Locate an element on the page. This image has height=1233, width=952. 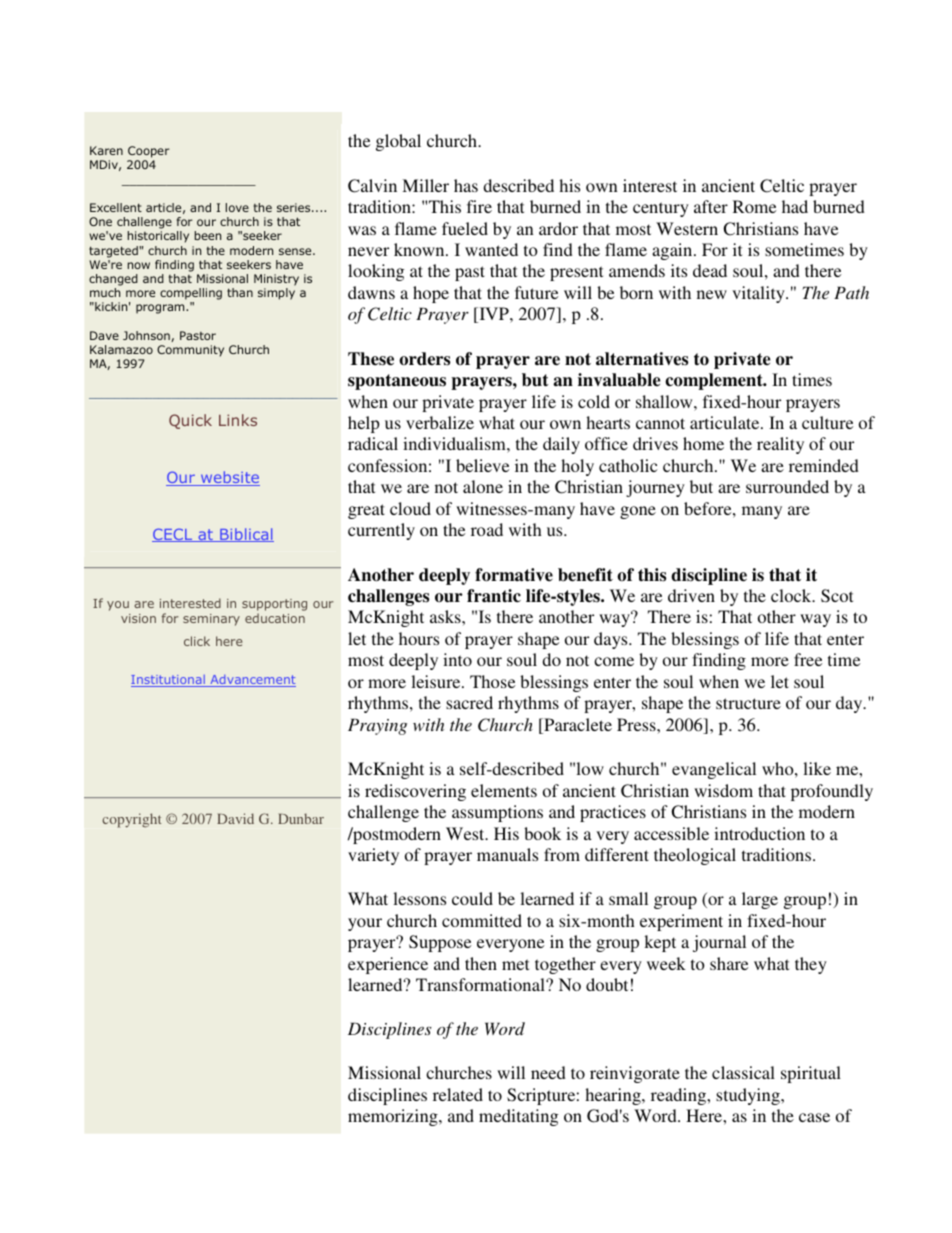
related is located at coordinates (458, 1094).
